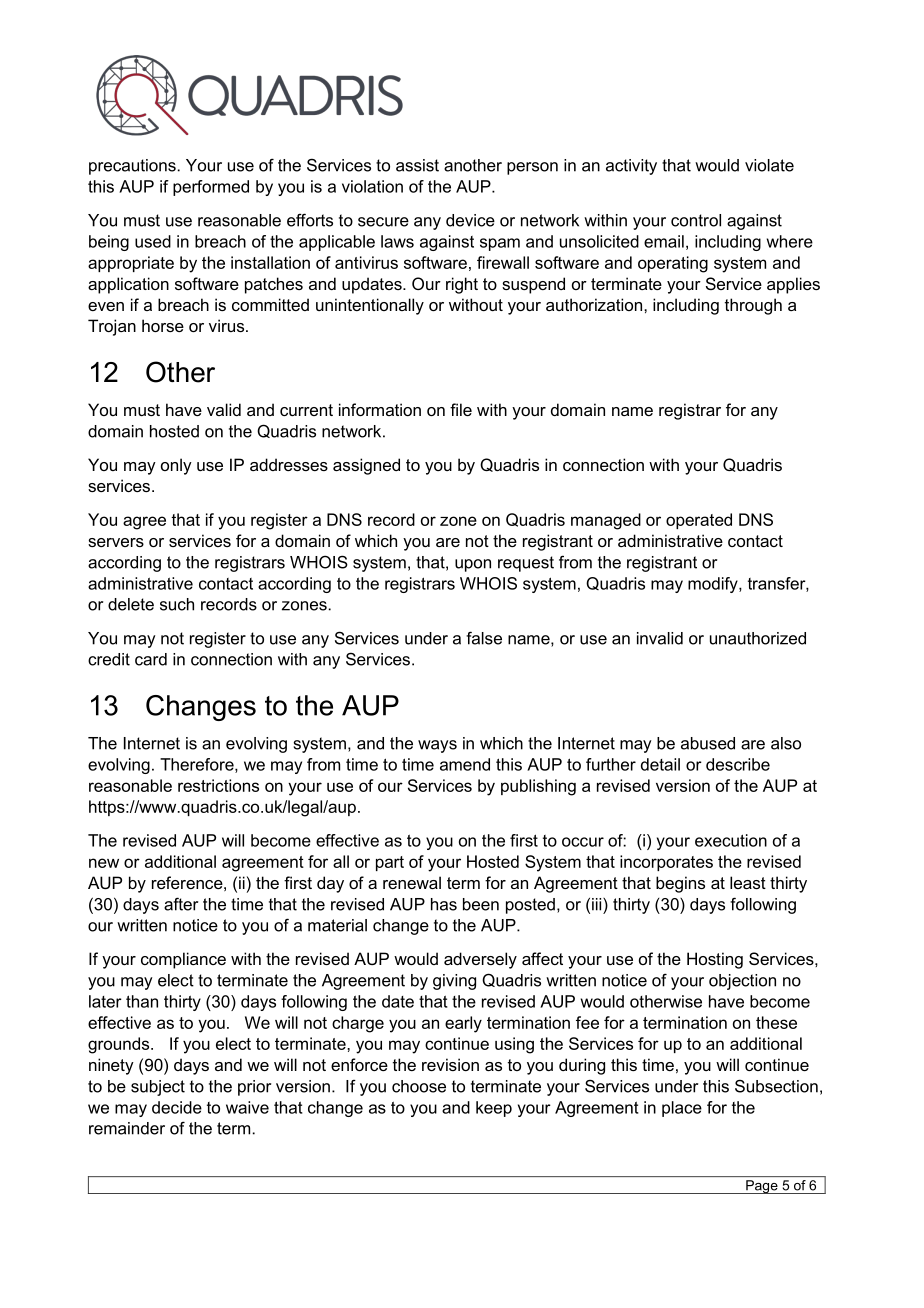 The image size is (924, 1308). What do you see at coordinates (758, 638) in the page?
I see `unauthorized` at bounding box center [758, 638].
